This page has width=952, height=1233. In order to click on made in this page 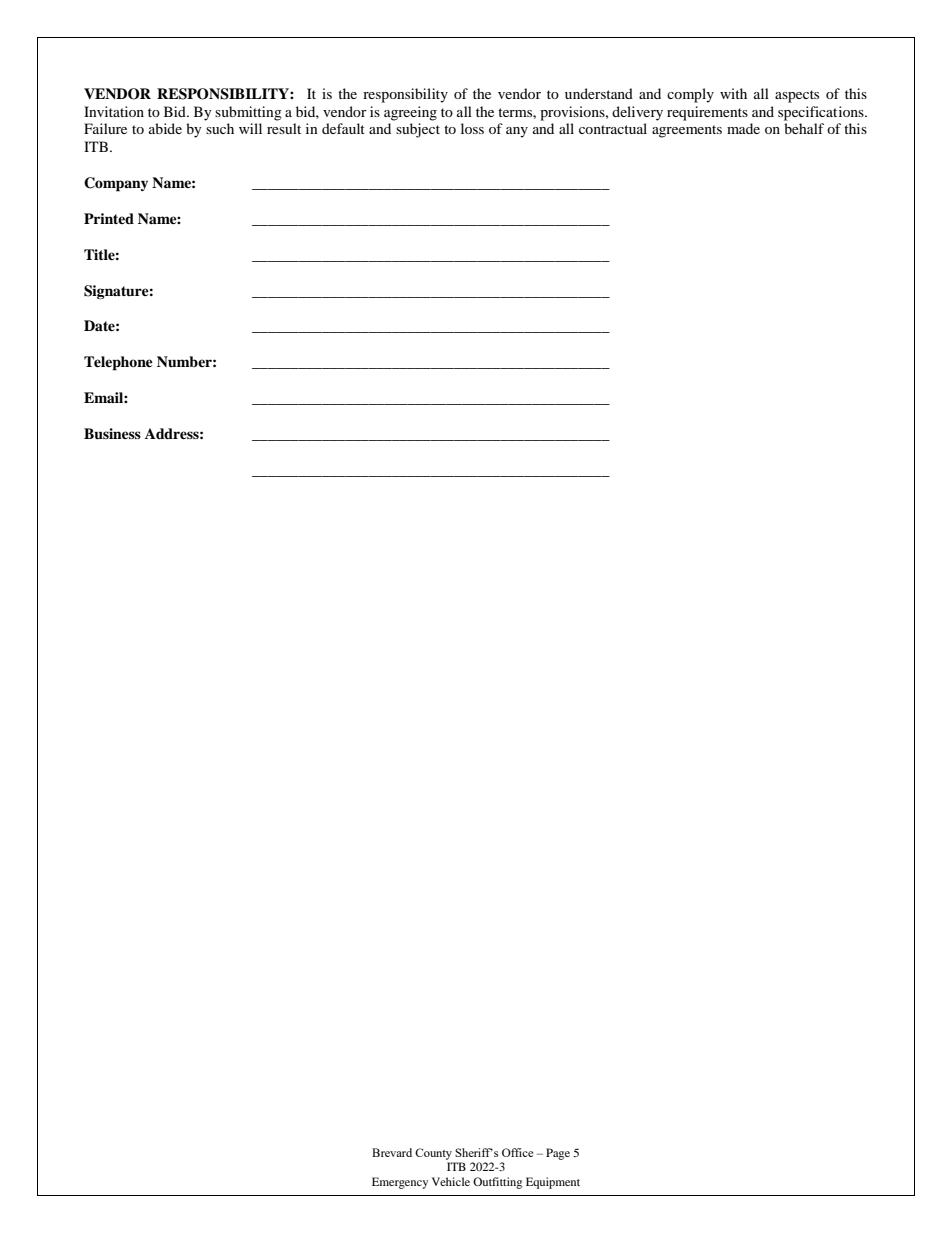, I will do `click(743, 128)`.
